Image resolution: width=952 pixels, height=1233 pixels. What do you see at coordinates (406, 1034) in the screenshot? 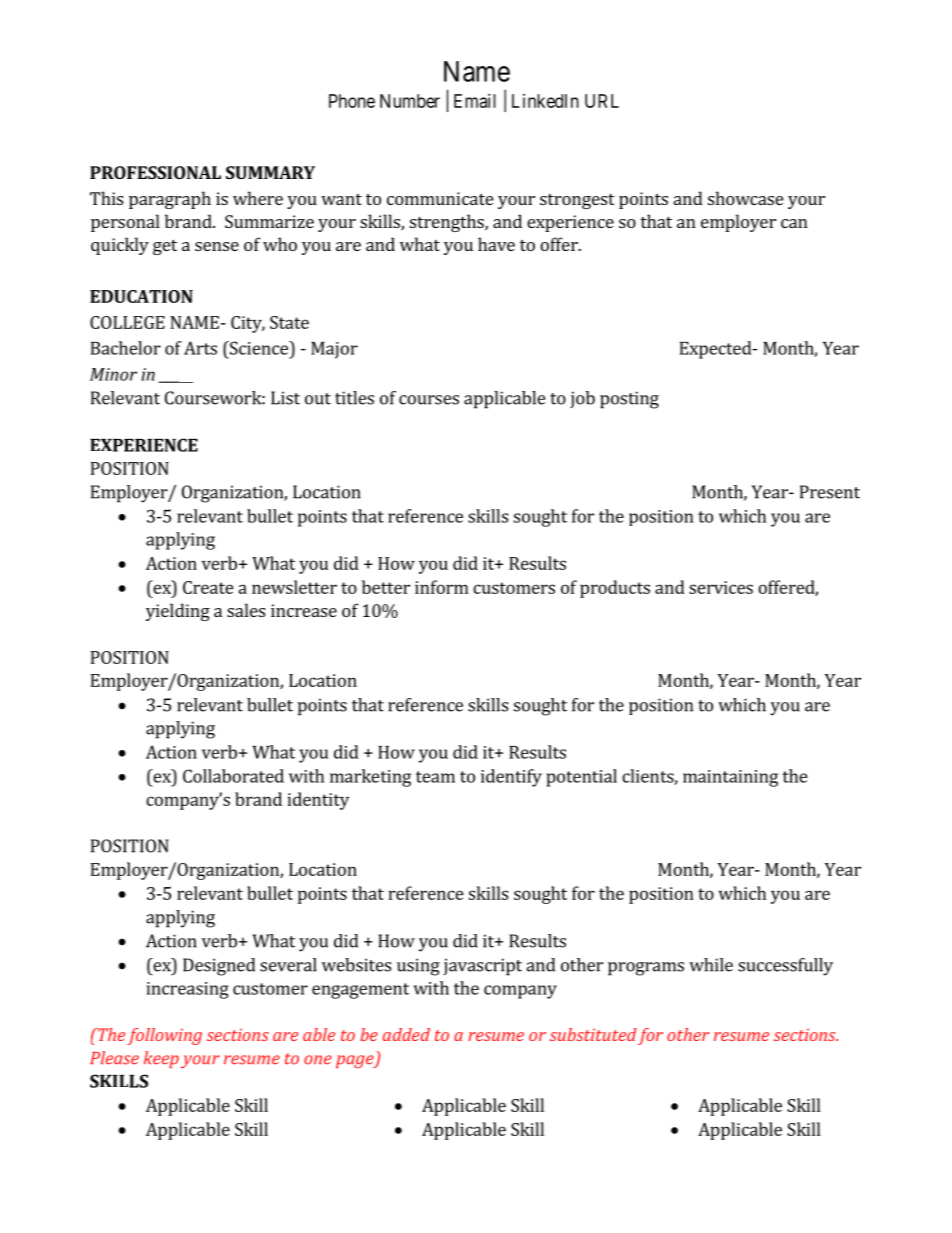
I see `added` at bounding box center [406, 1034].
